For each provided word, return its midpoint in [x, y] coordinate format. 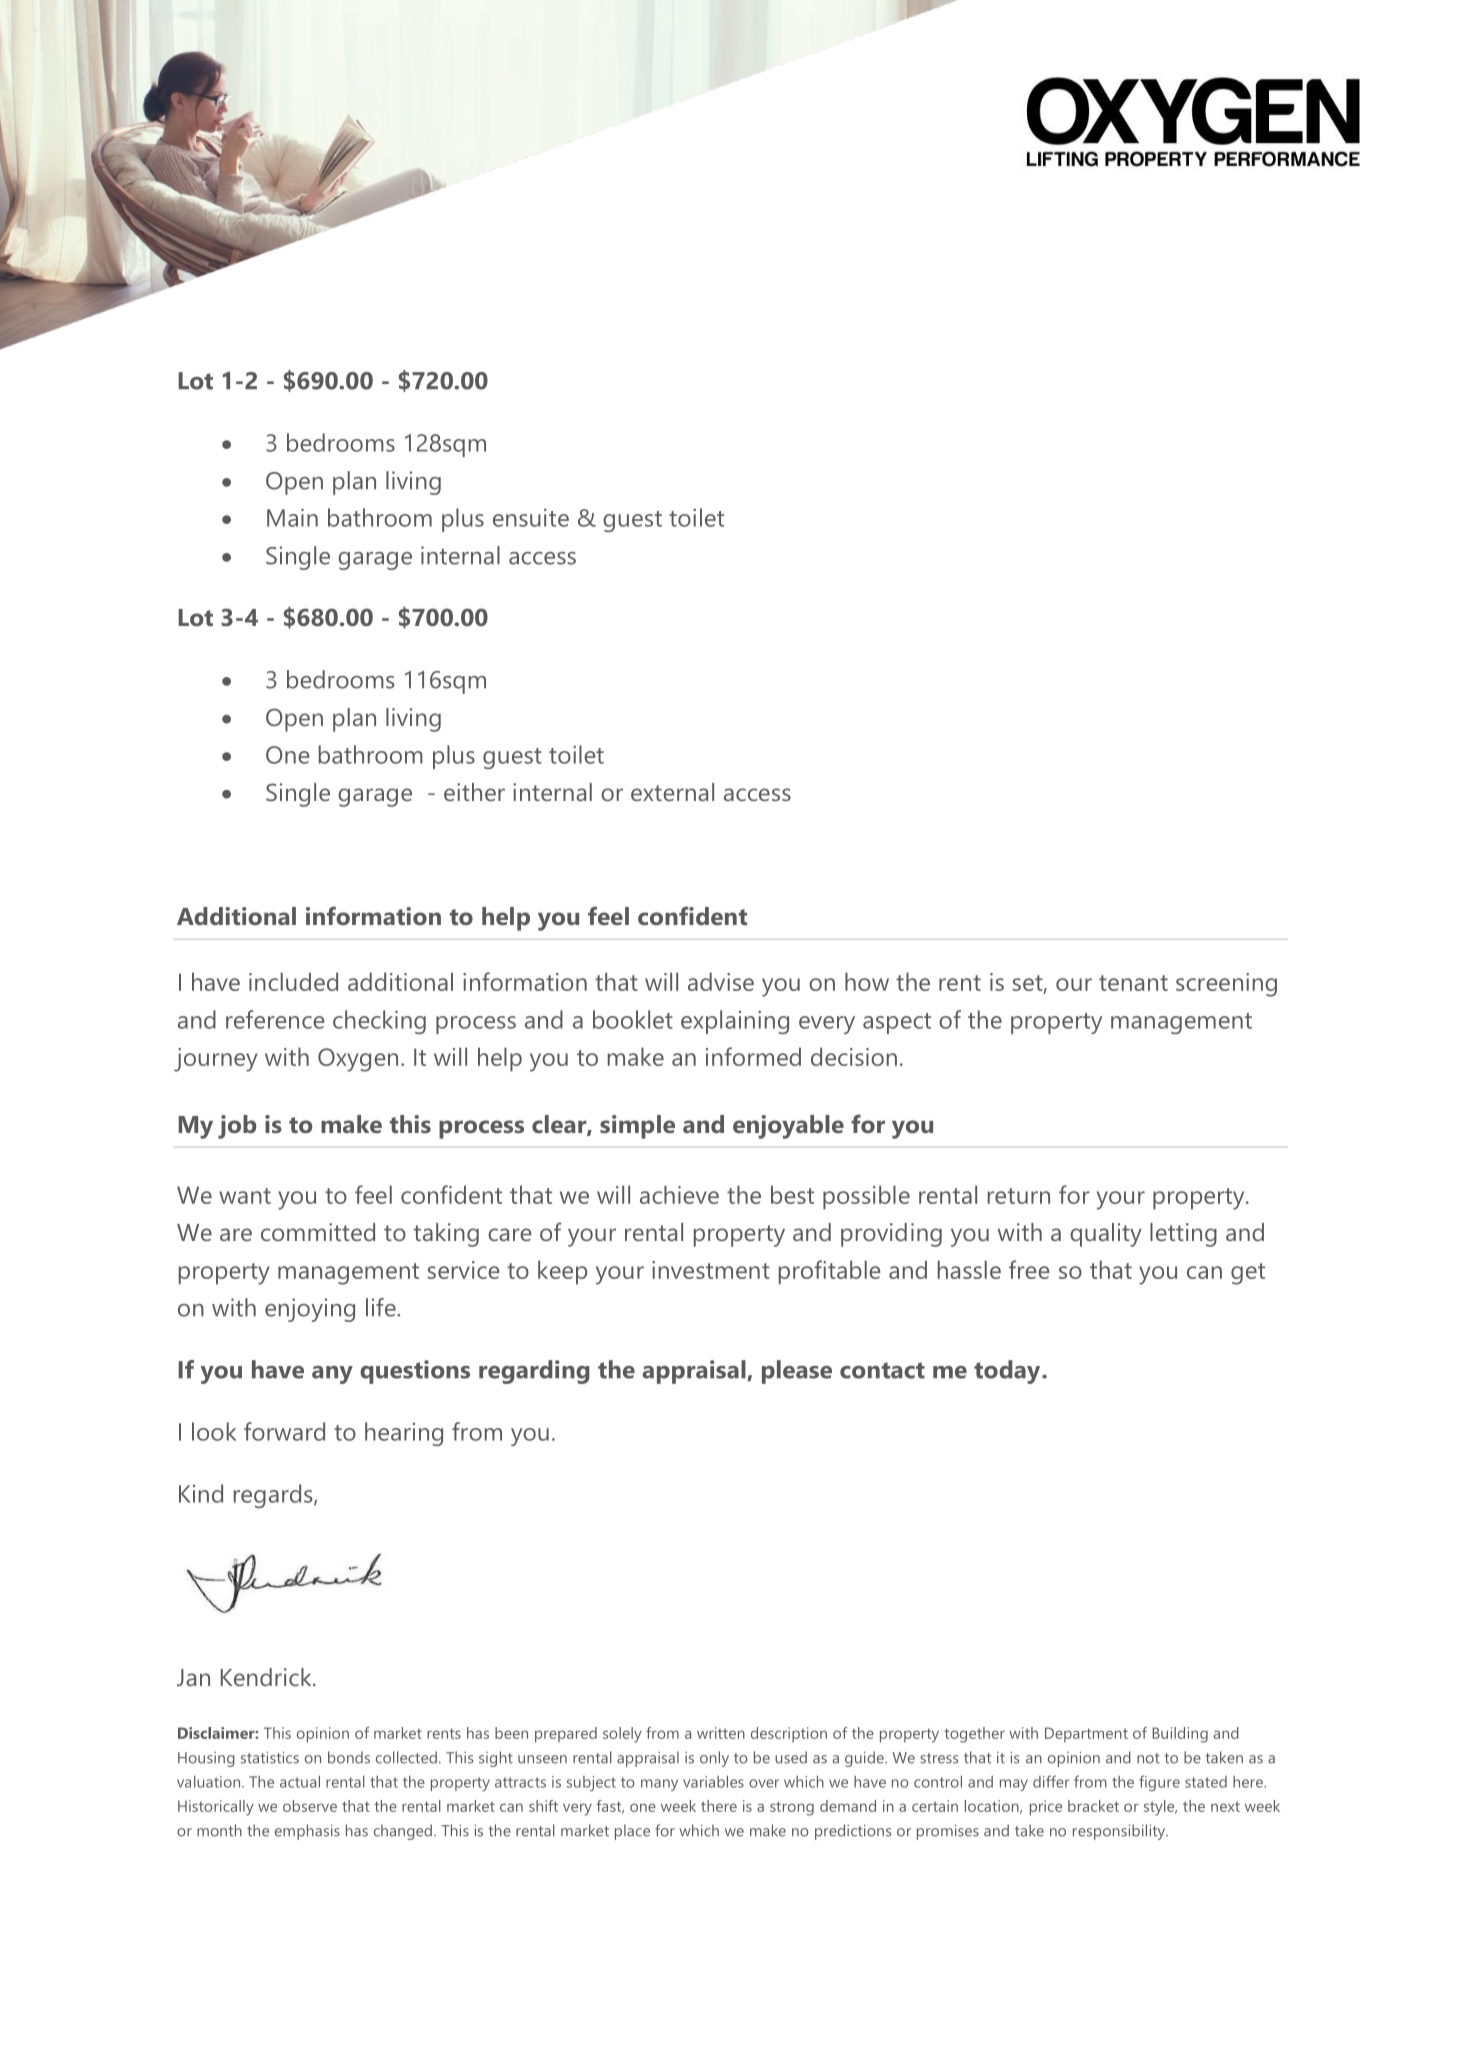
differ [1051, 1781]
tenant [1133, 983]
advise [721, 981]
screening [1226, 985]
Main [292, 517]
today [1008, 1372]
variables [713, 1782]
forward [284, 1431]
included [293, 981]
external [672, 792]
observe [310, 1806]
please [797, 1372]
